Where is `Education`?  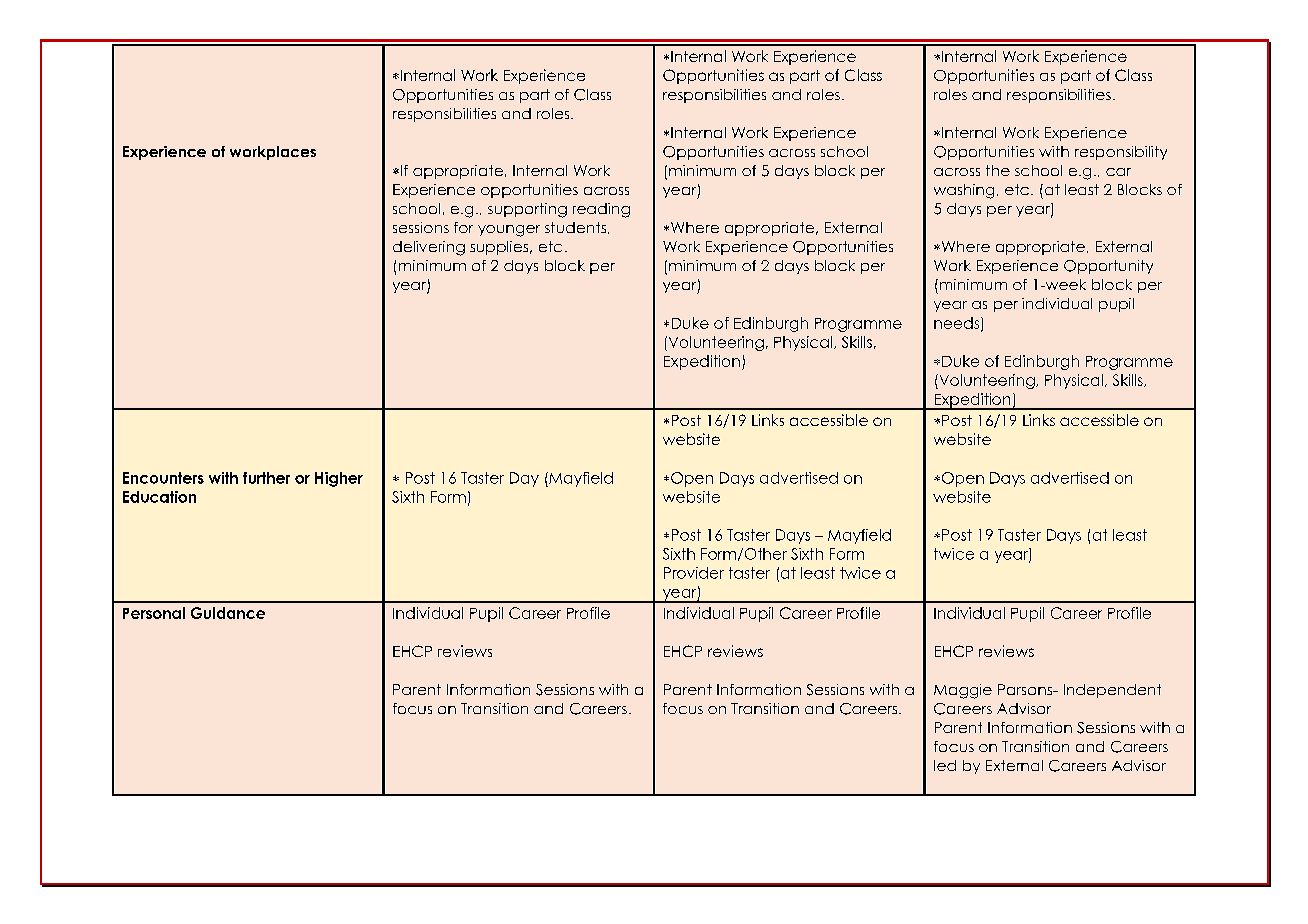 Education is located at coordinates (159, 497).
